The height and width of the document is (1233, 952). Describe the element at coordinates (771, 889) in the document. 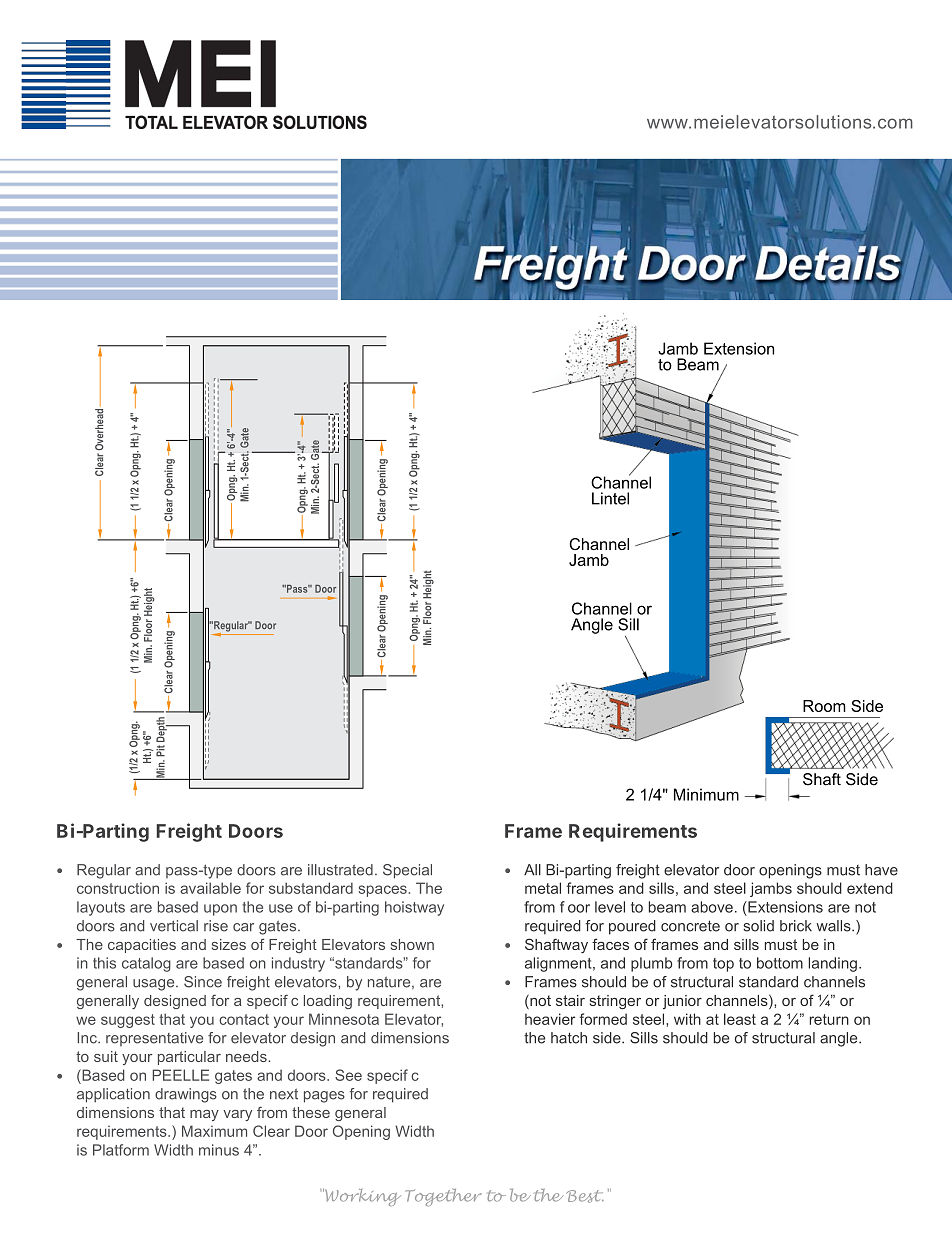

I see `jambs` at that location.
